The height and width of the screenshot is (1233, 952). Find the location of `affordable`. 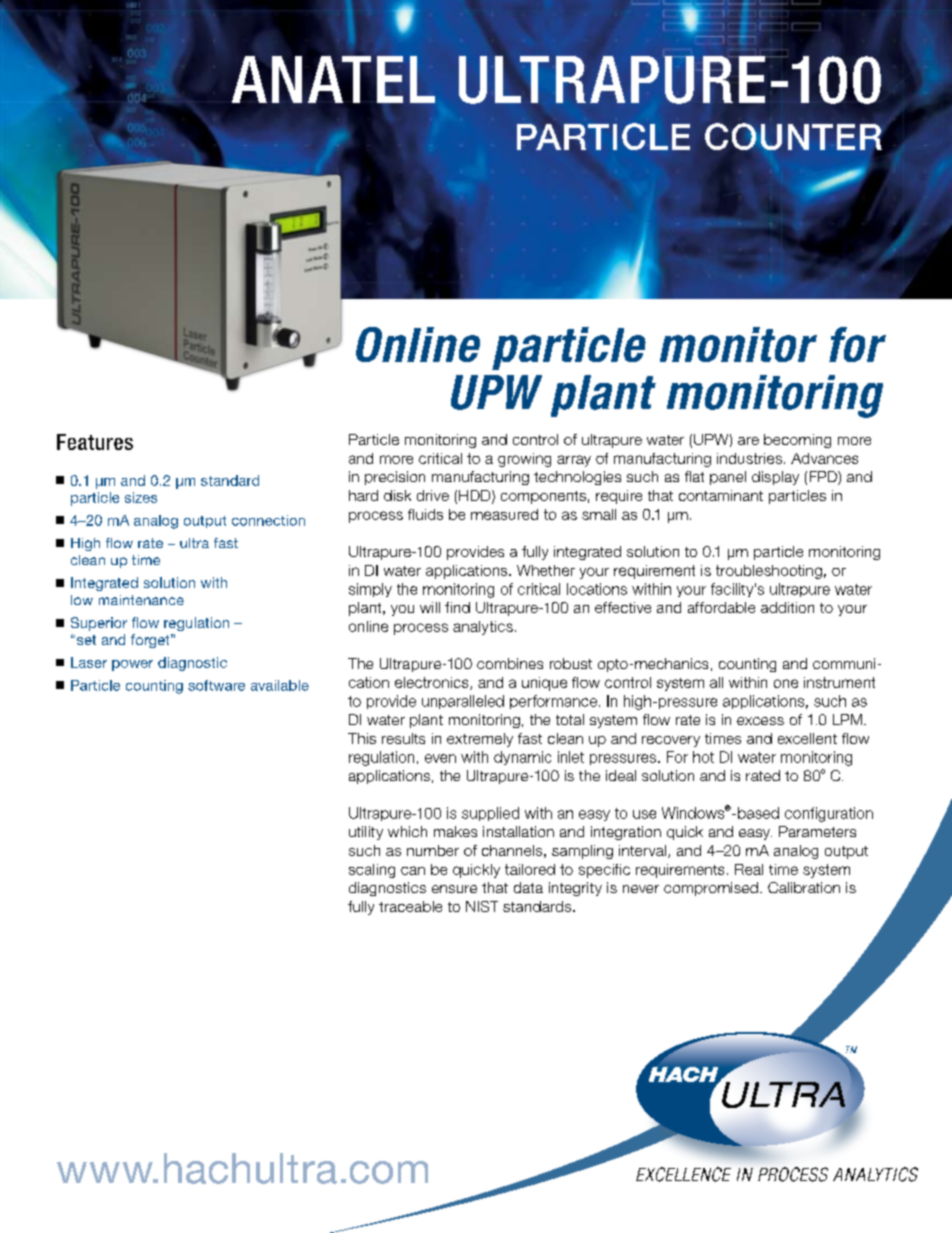

affordable is located at coordinates (721, 607).
